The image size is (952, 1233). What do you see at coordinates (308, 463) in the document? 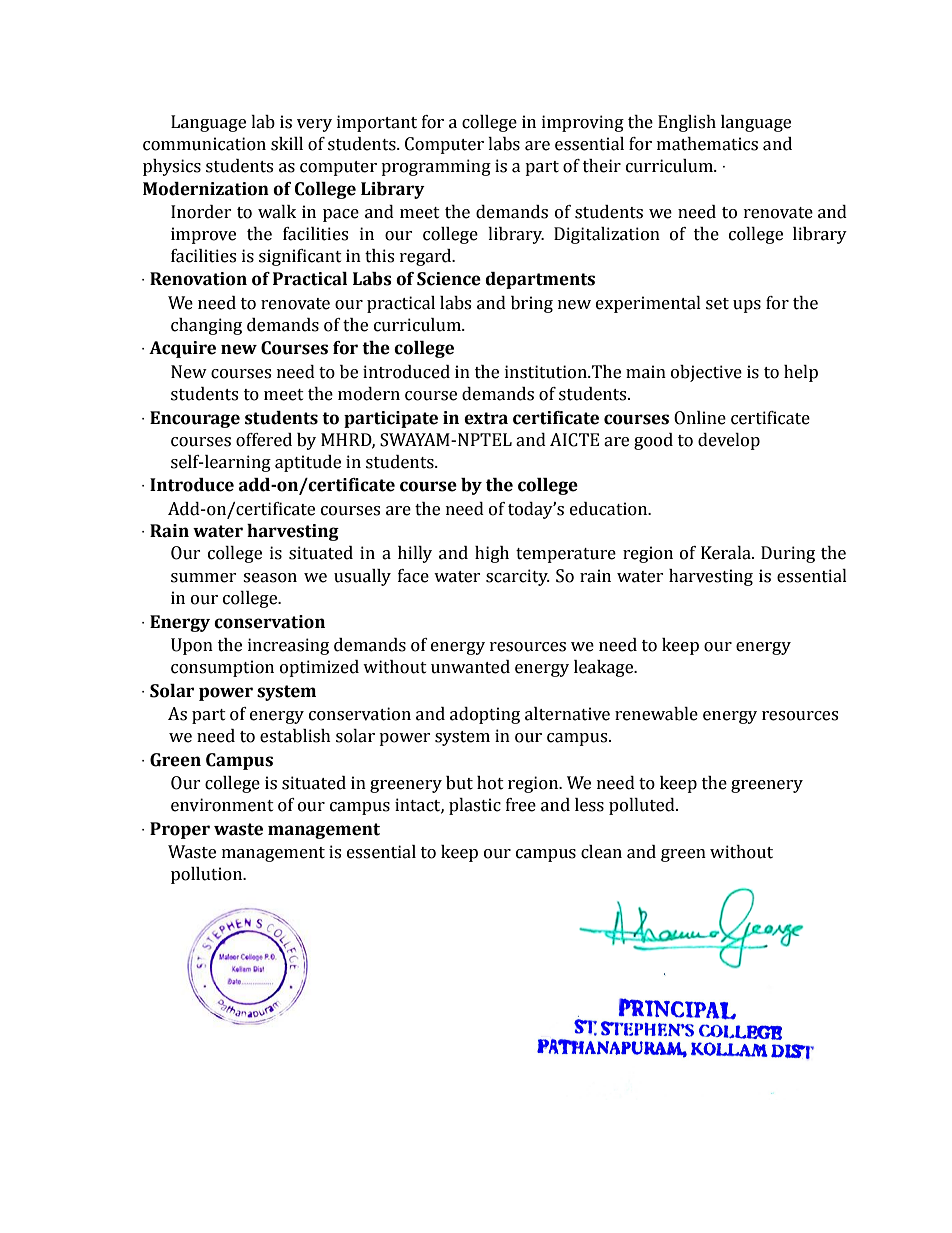
I see `aptitude` at bounding box center [308, 463].
